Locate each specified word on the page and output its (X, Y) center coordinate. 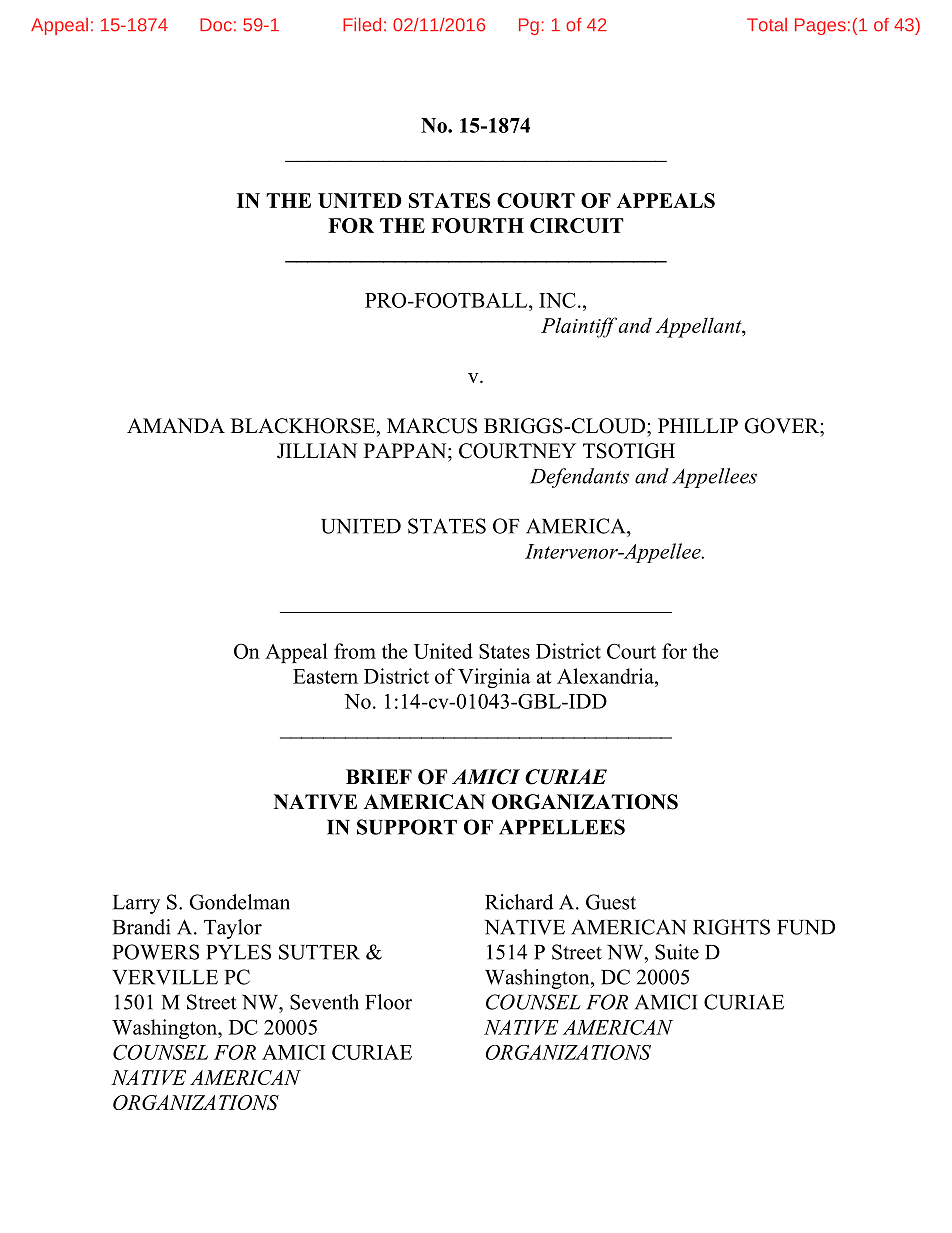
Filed (362, 25)
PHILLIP (698, 425)
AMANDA (176, 425)
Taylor (233, 929)
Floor (388, 1002)
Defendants (579, 478)
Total (767, 25)
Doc (216, 25)
